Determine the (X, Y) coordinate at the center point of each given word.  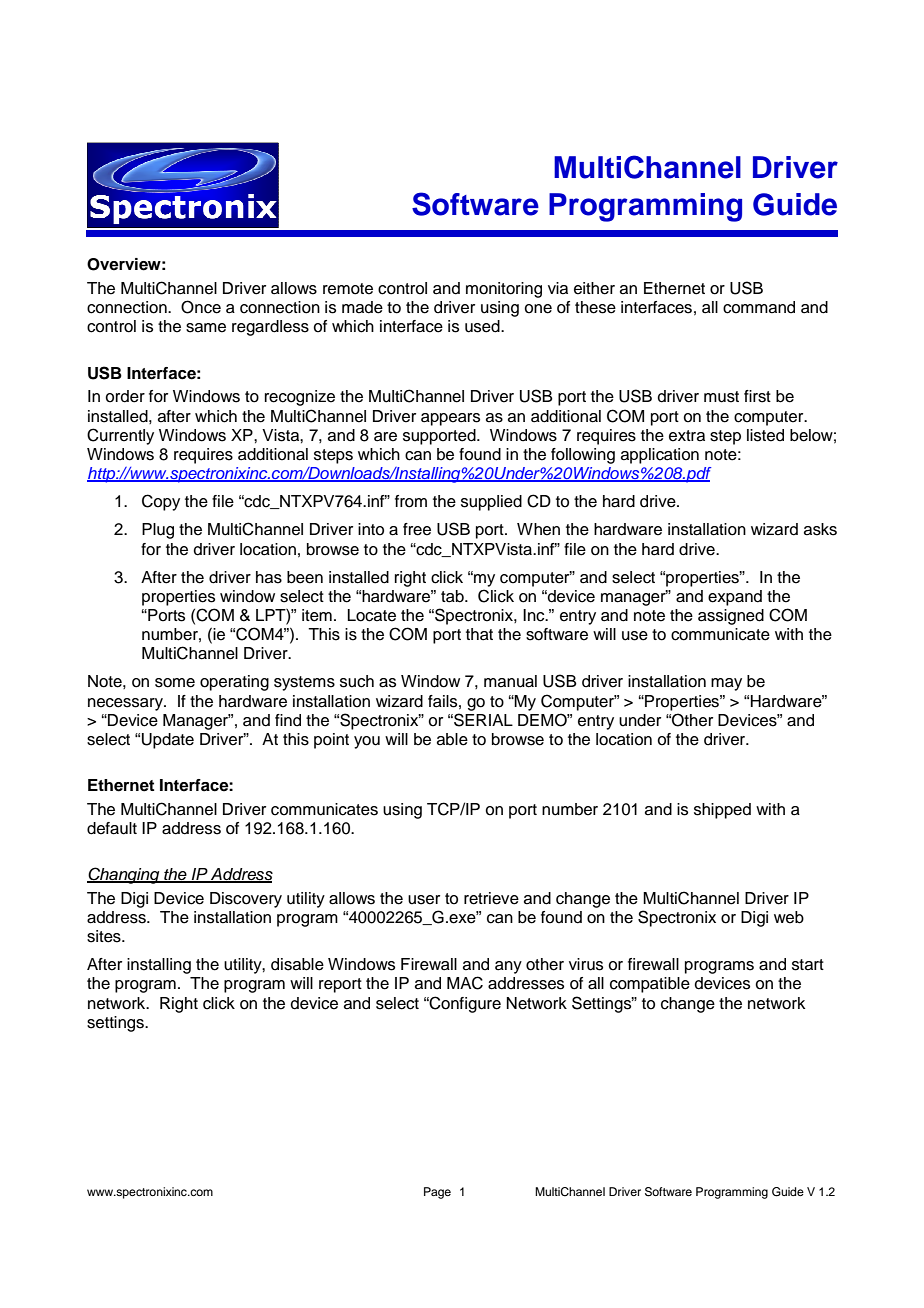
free (417, 529)
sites (105, 936)
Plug (158, 531)
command (759, 307)
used (483, 326)
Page (437, 1193)
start (808, 965)
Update (168, 741)
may (726, 684)
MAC (465, 983)
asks (820, 529)
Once (201, 307)
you (367, 742)
